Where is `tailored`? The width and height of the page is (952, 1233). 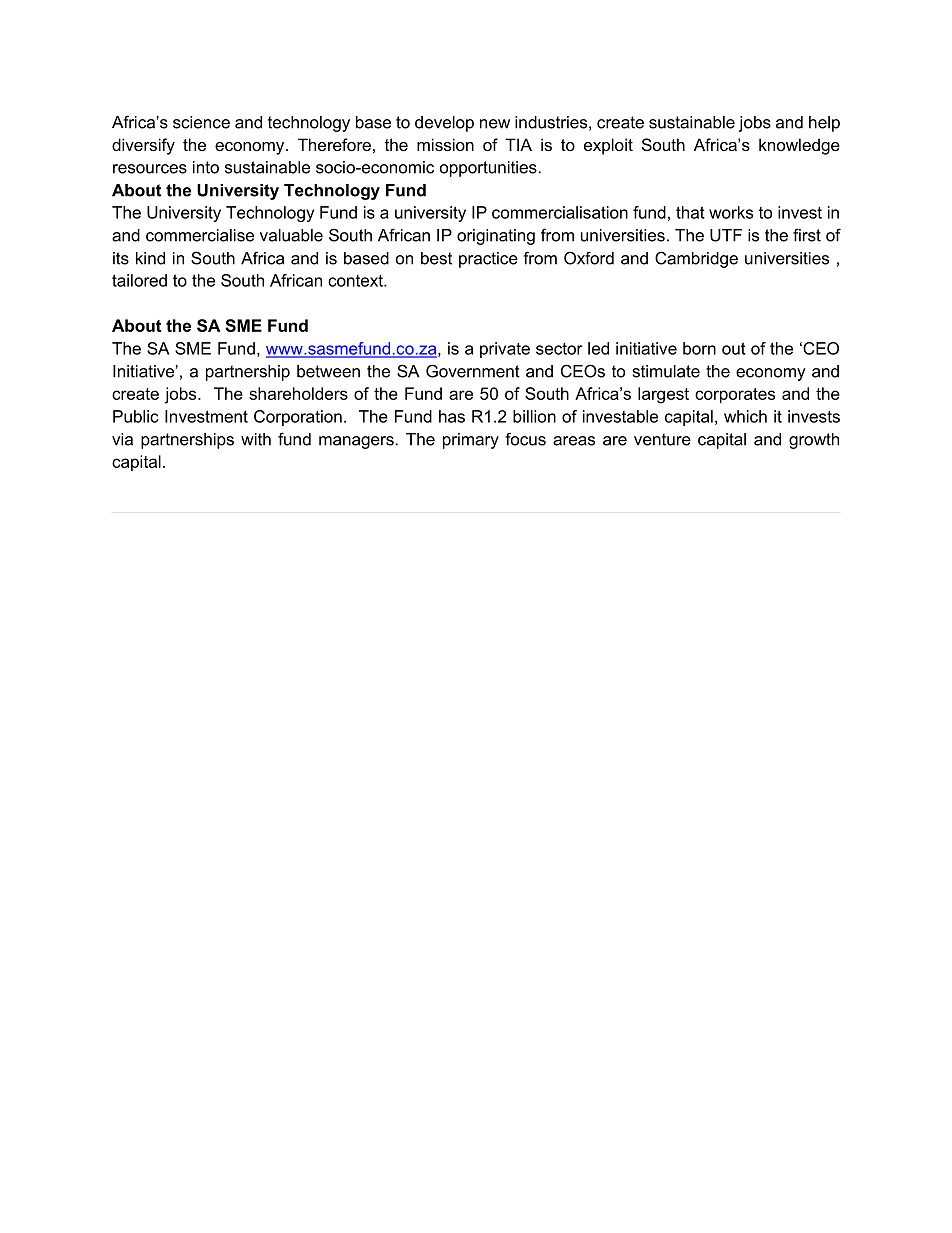 tailored is located at coordinates (139, 280).
